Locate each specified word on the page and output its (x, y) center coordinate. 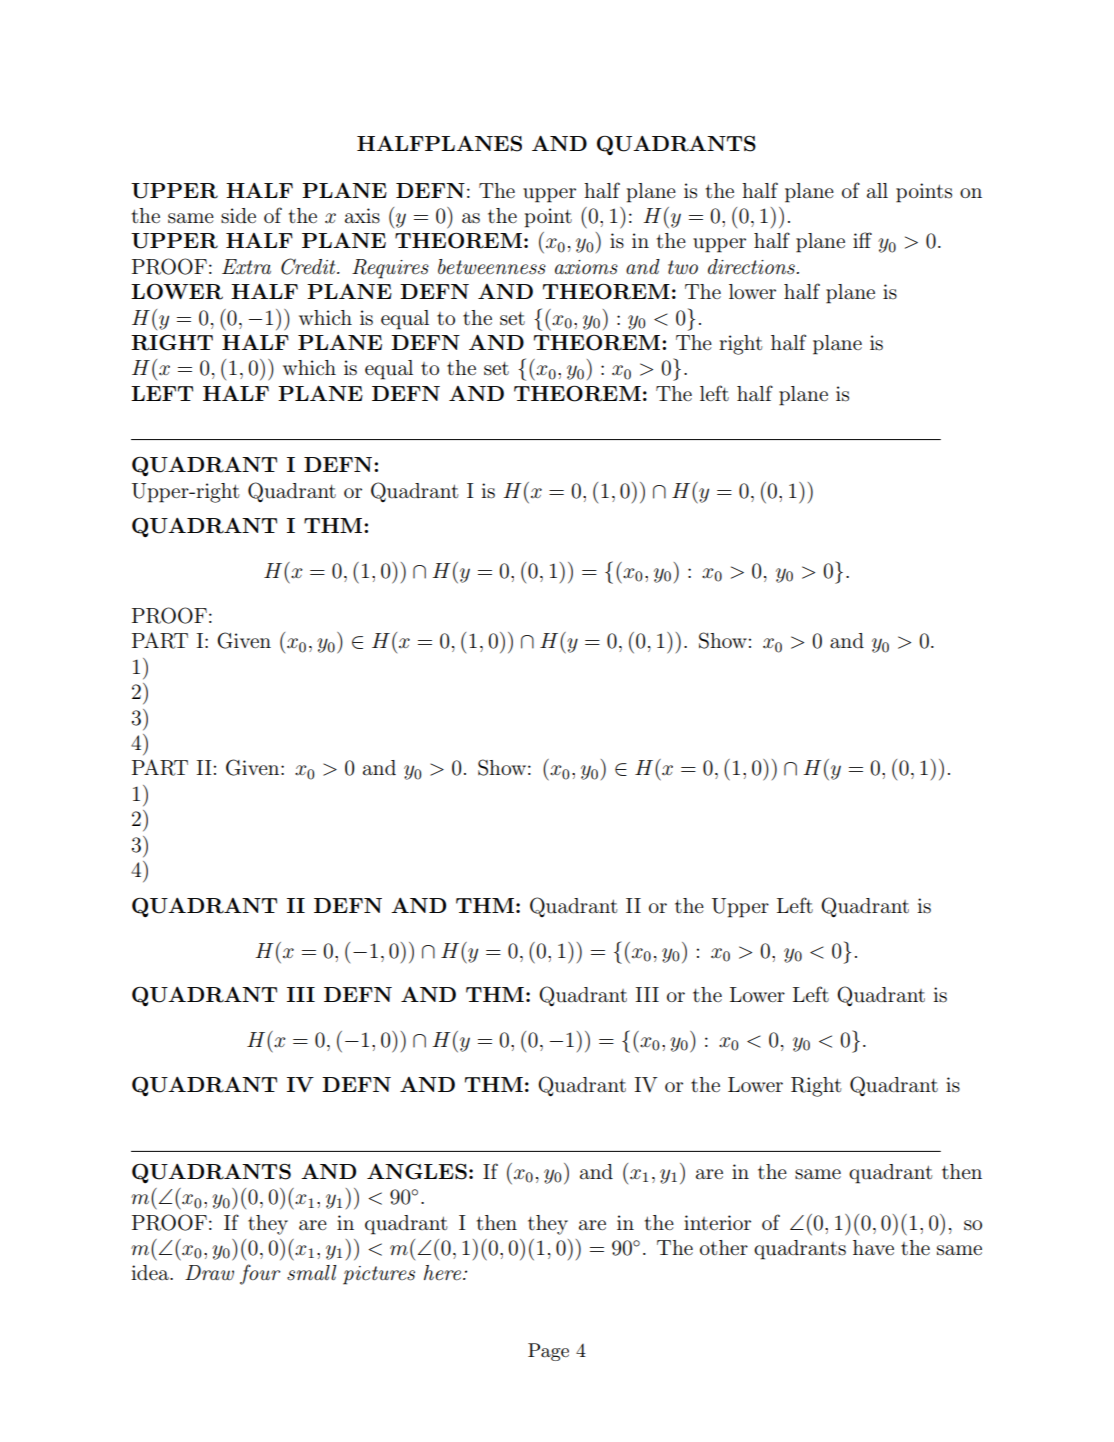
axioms (586, 267)
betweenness (492, 267)
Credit (309, 266)
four (260, 1274)
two (683, 267)
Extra (246, 266)
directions (752, 267)
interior (717, 1223)
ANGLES (417, 1172)
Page (548, 1352)
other (724, 1248)
